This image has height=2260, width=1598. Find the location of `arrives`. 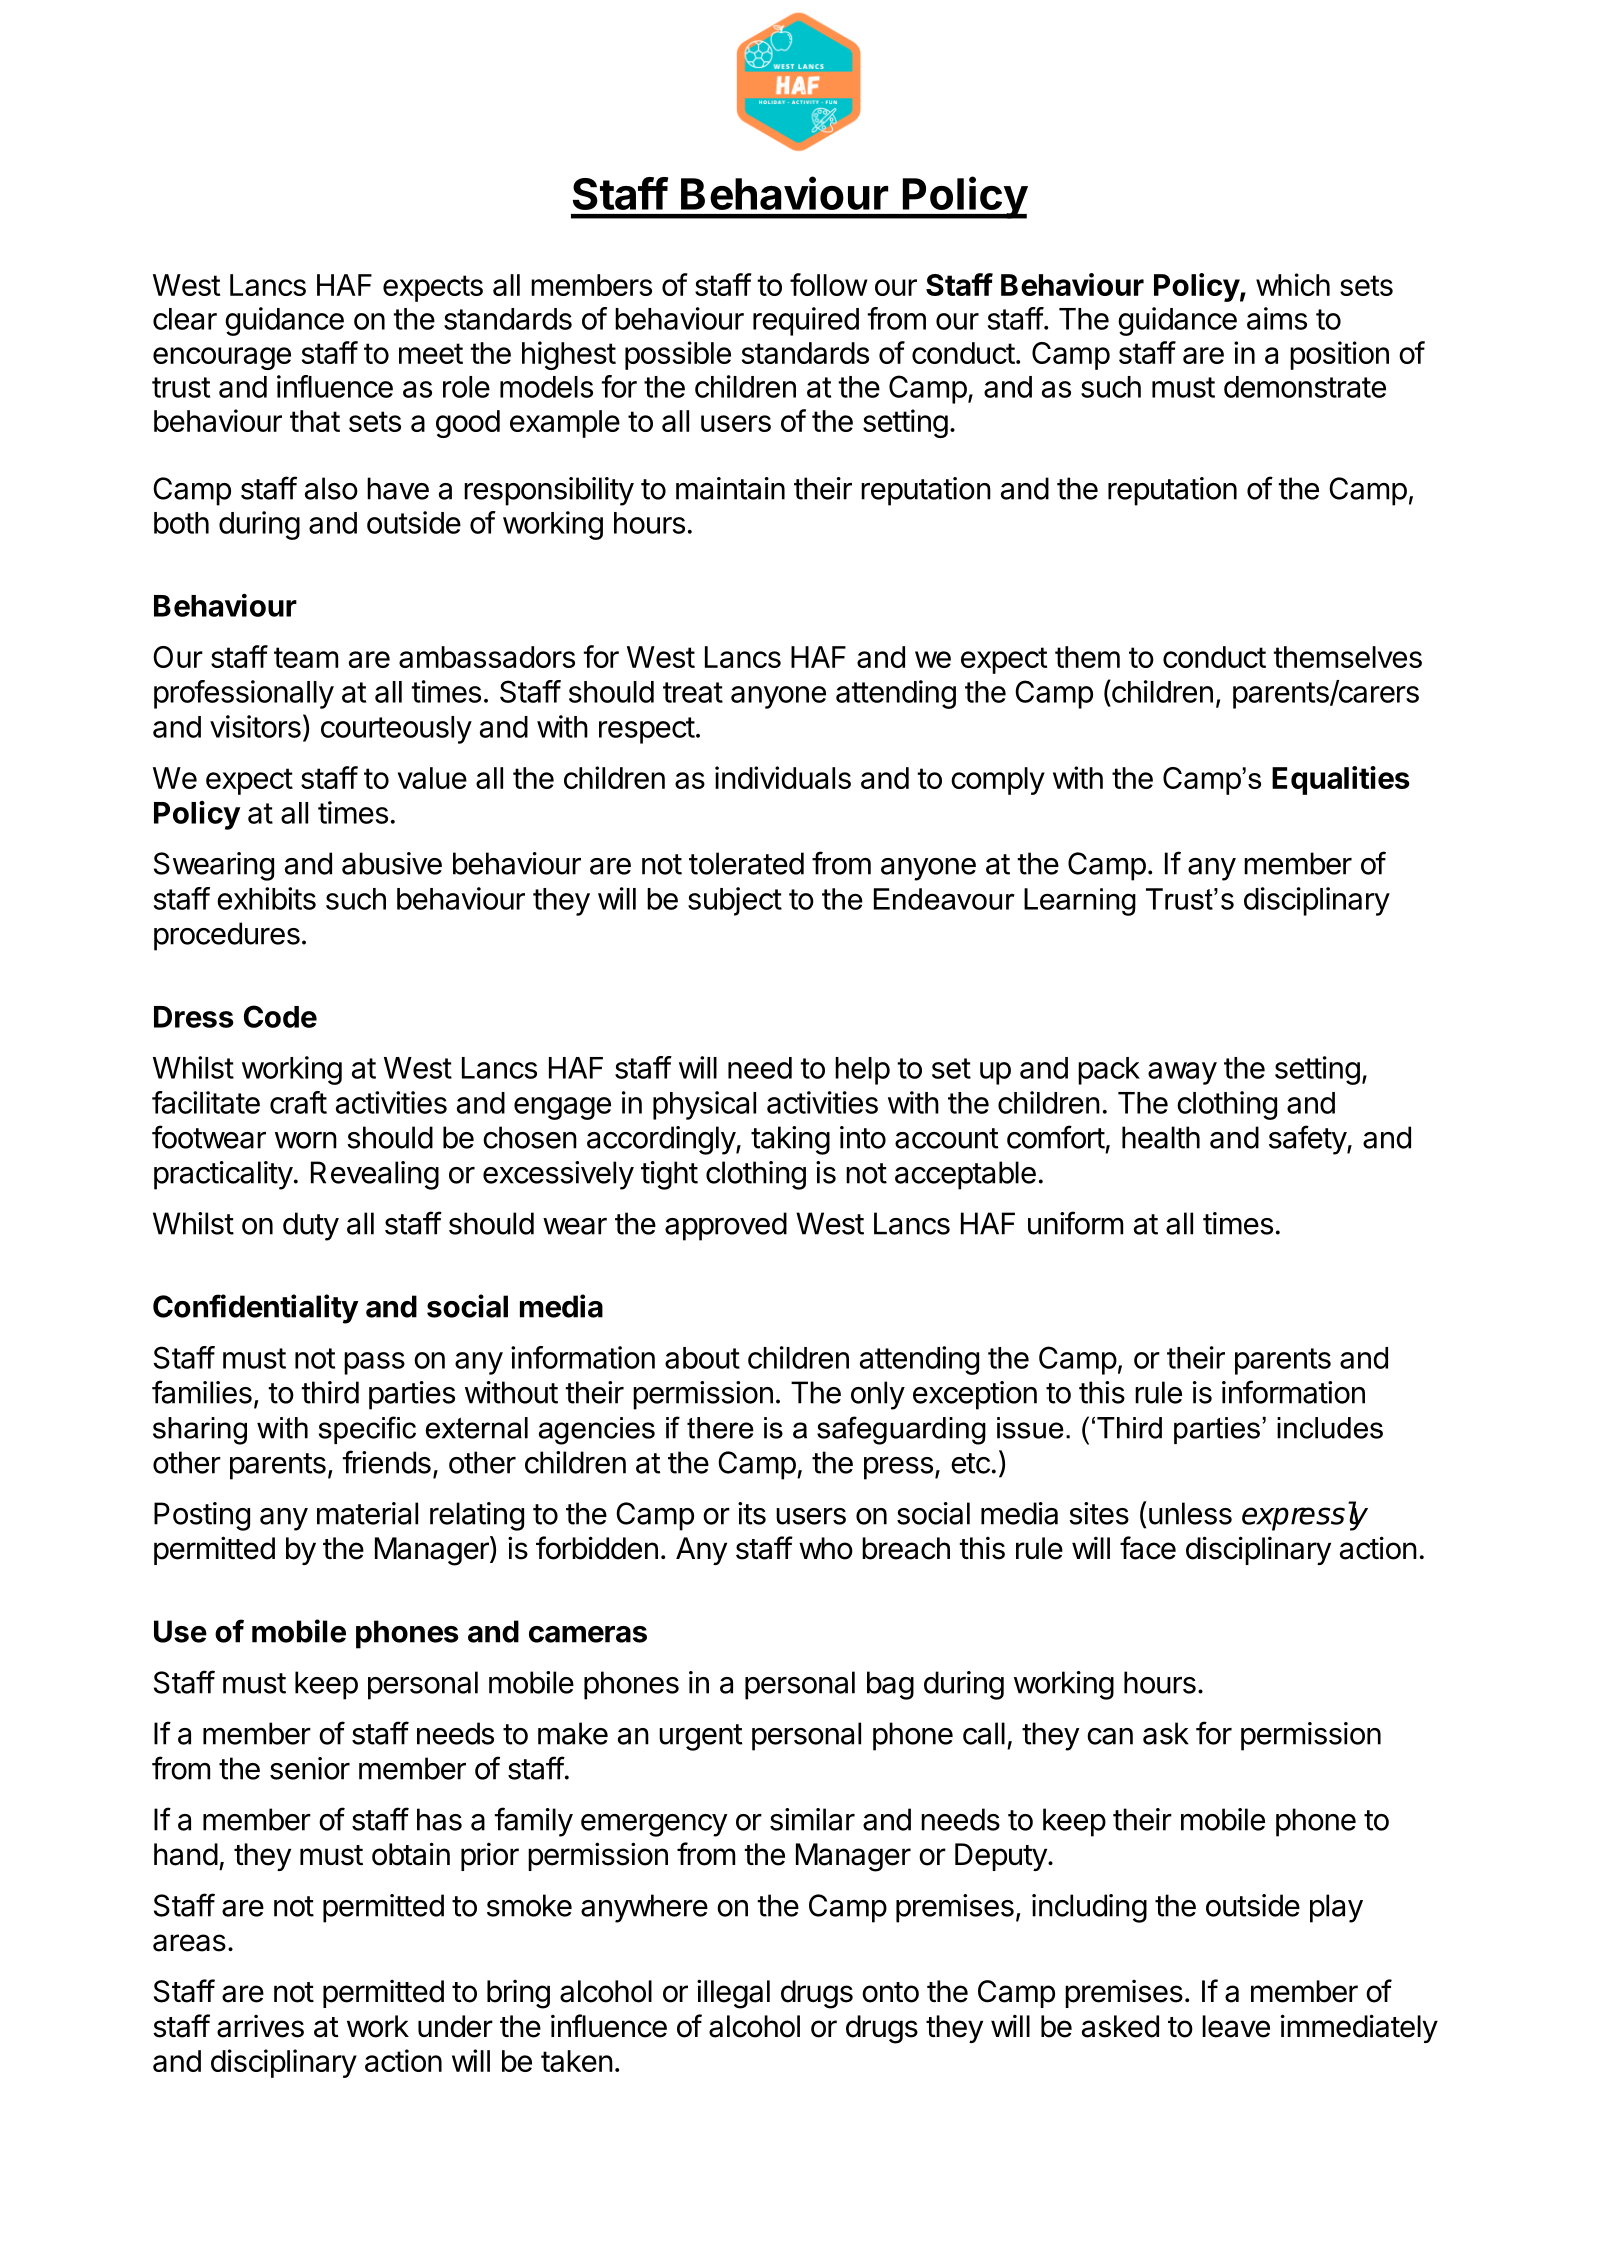

arrives is located at coordinates (260, 2026).
